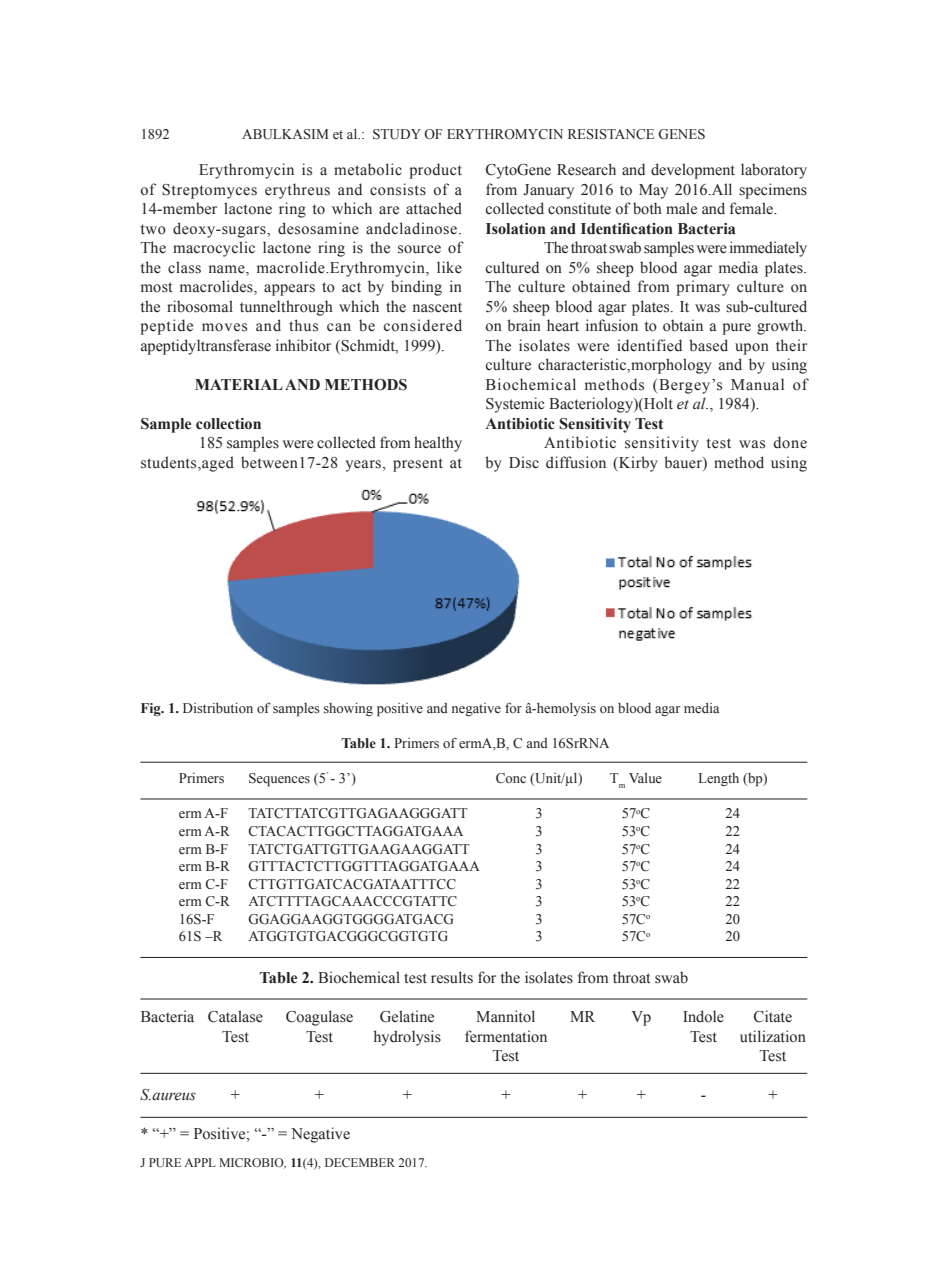  I want to click on APPL, so click(200, 1162).
